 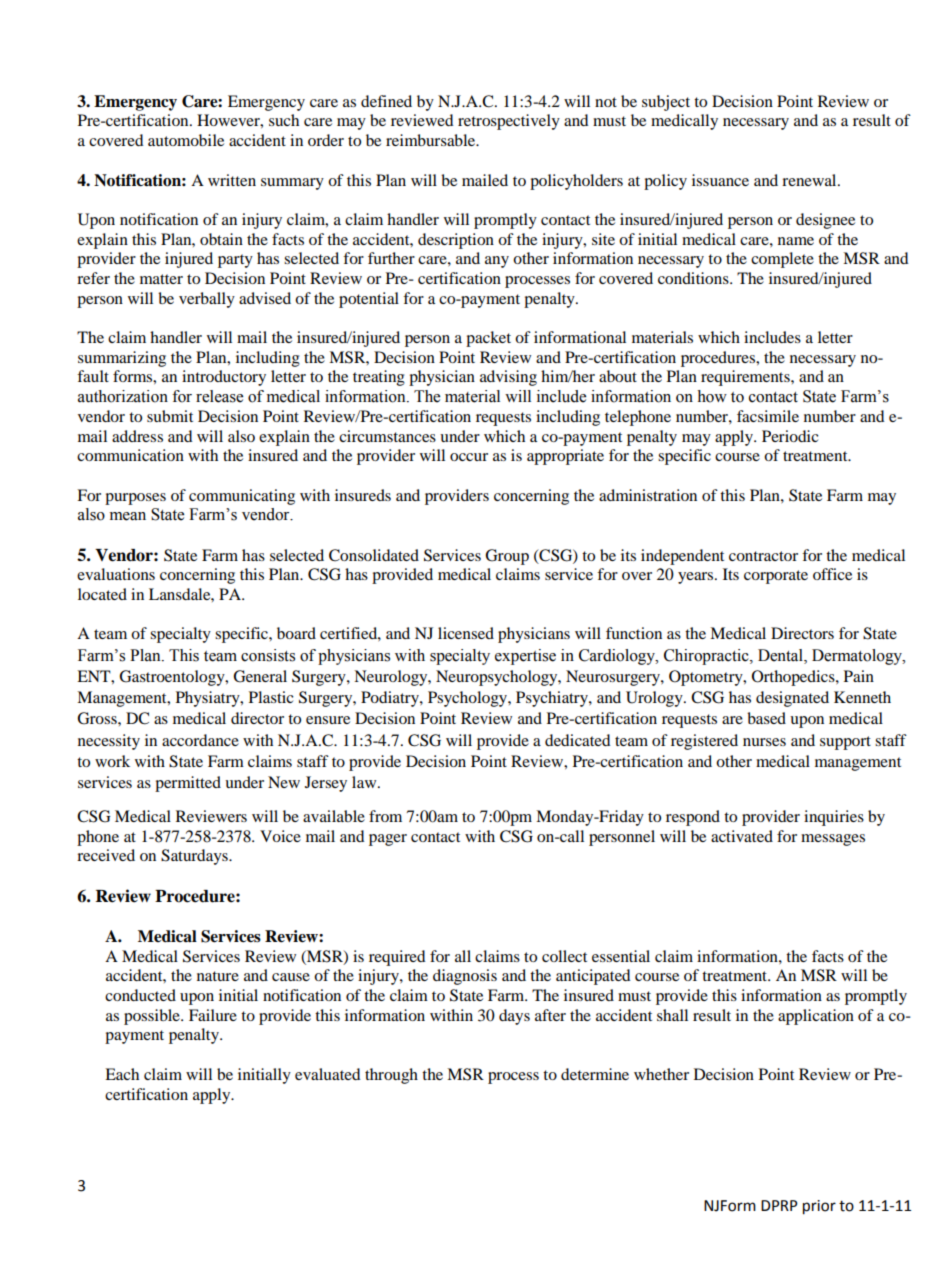 What do you see at coordinates (507, 557) in the screenshot?
I see `Group` at bounding box center [507, 557].
